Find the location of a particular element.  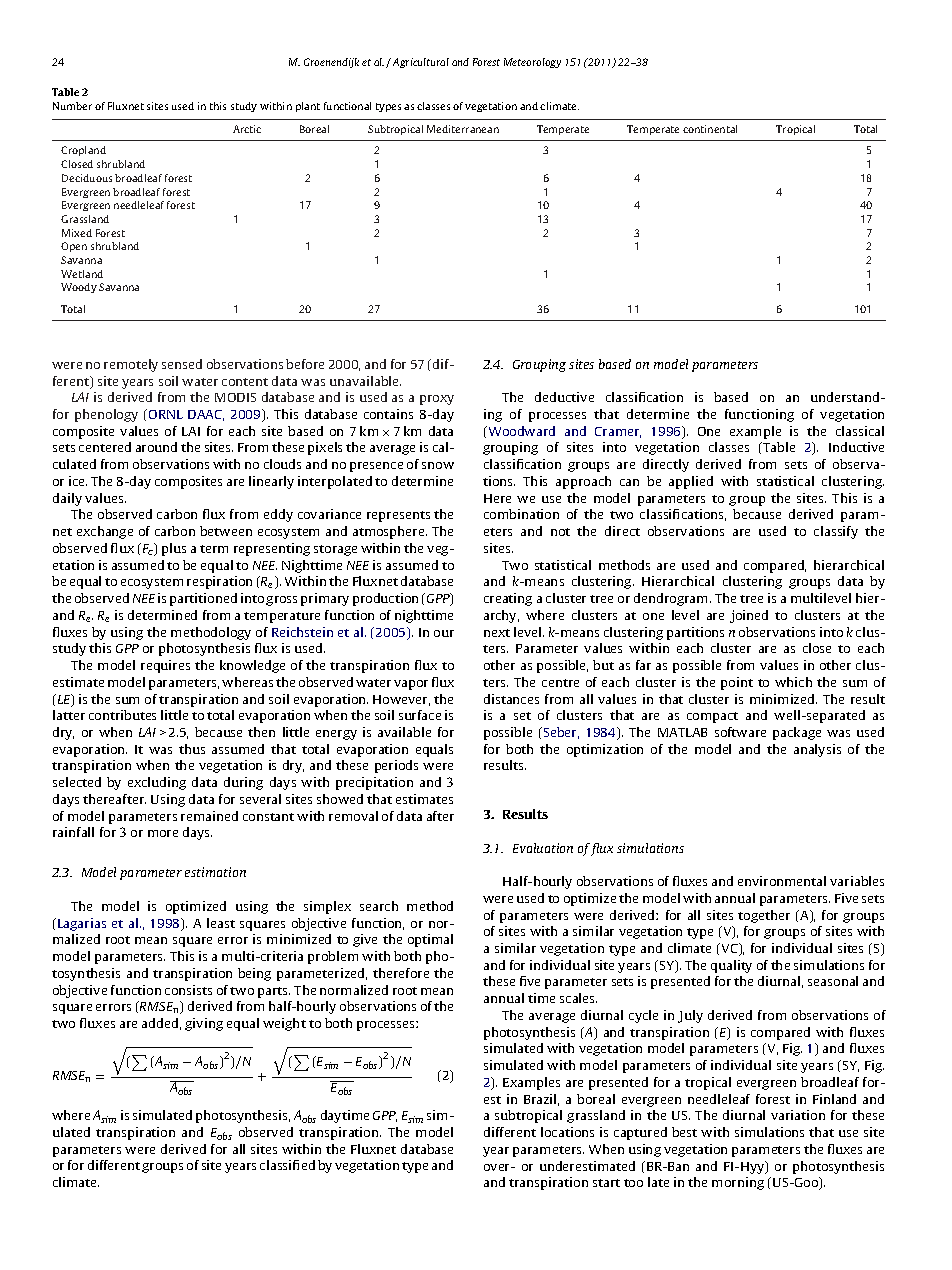

morning is located at coordinates (738, 1183).
